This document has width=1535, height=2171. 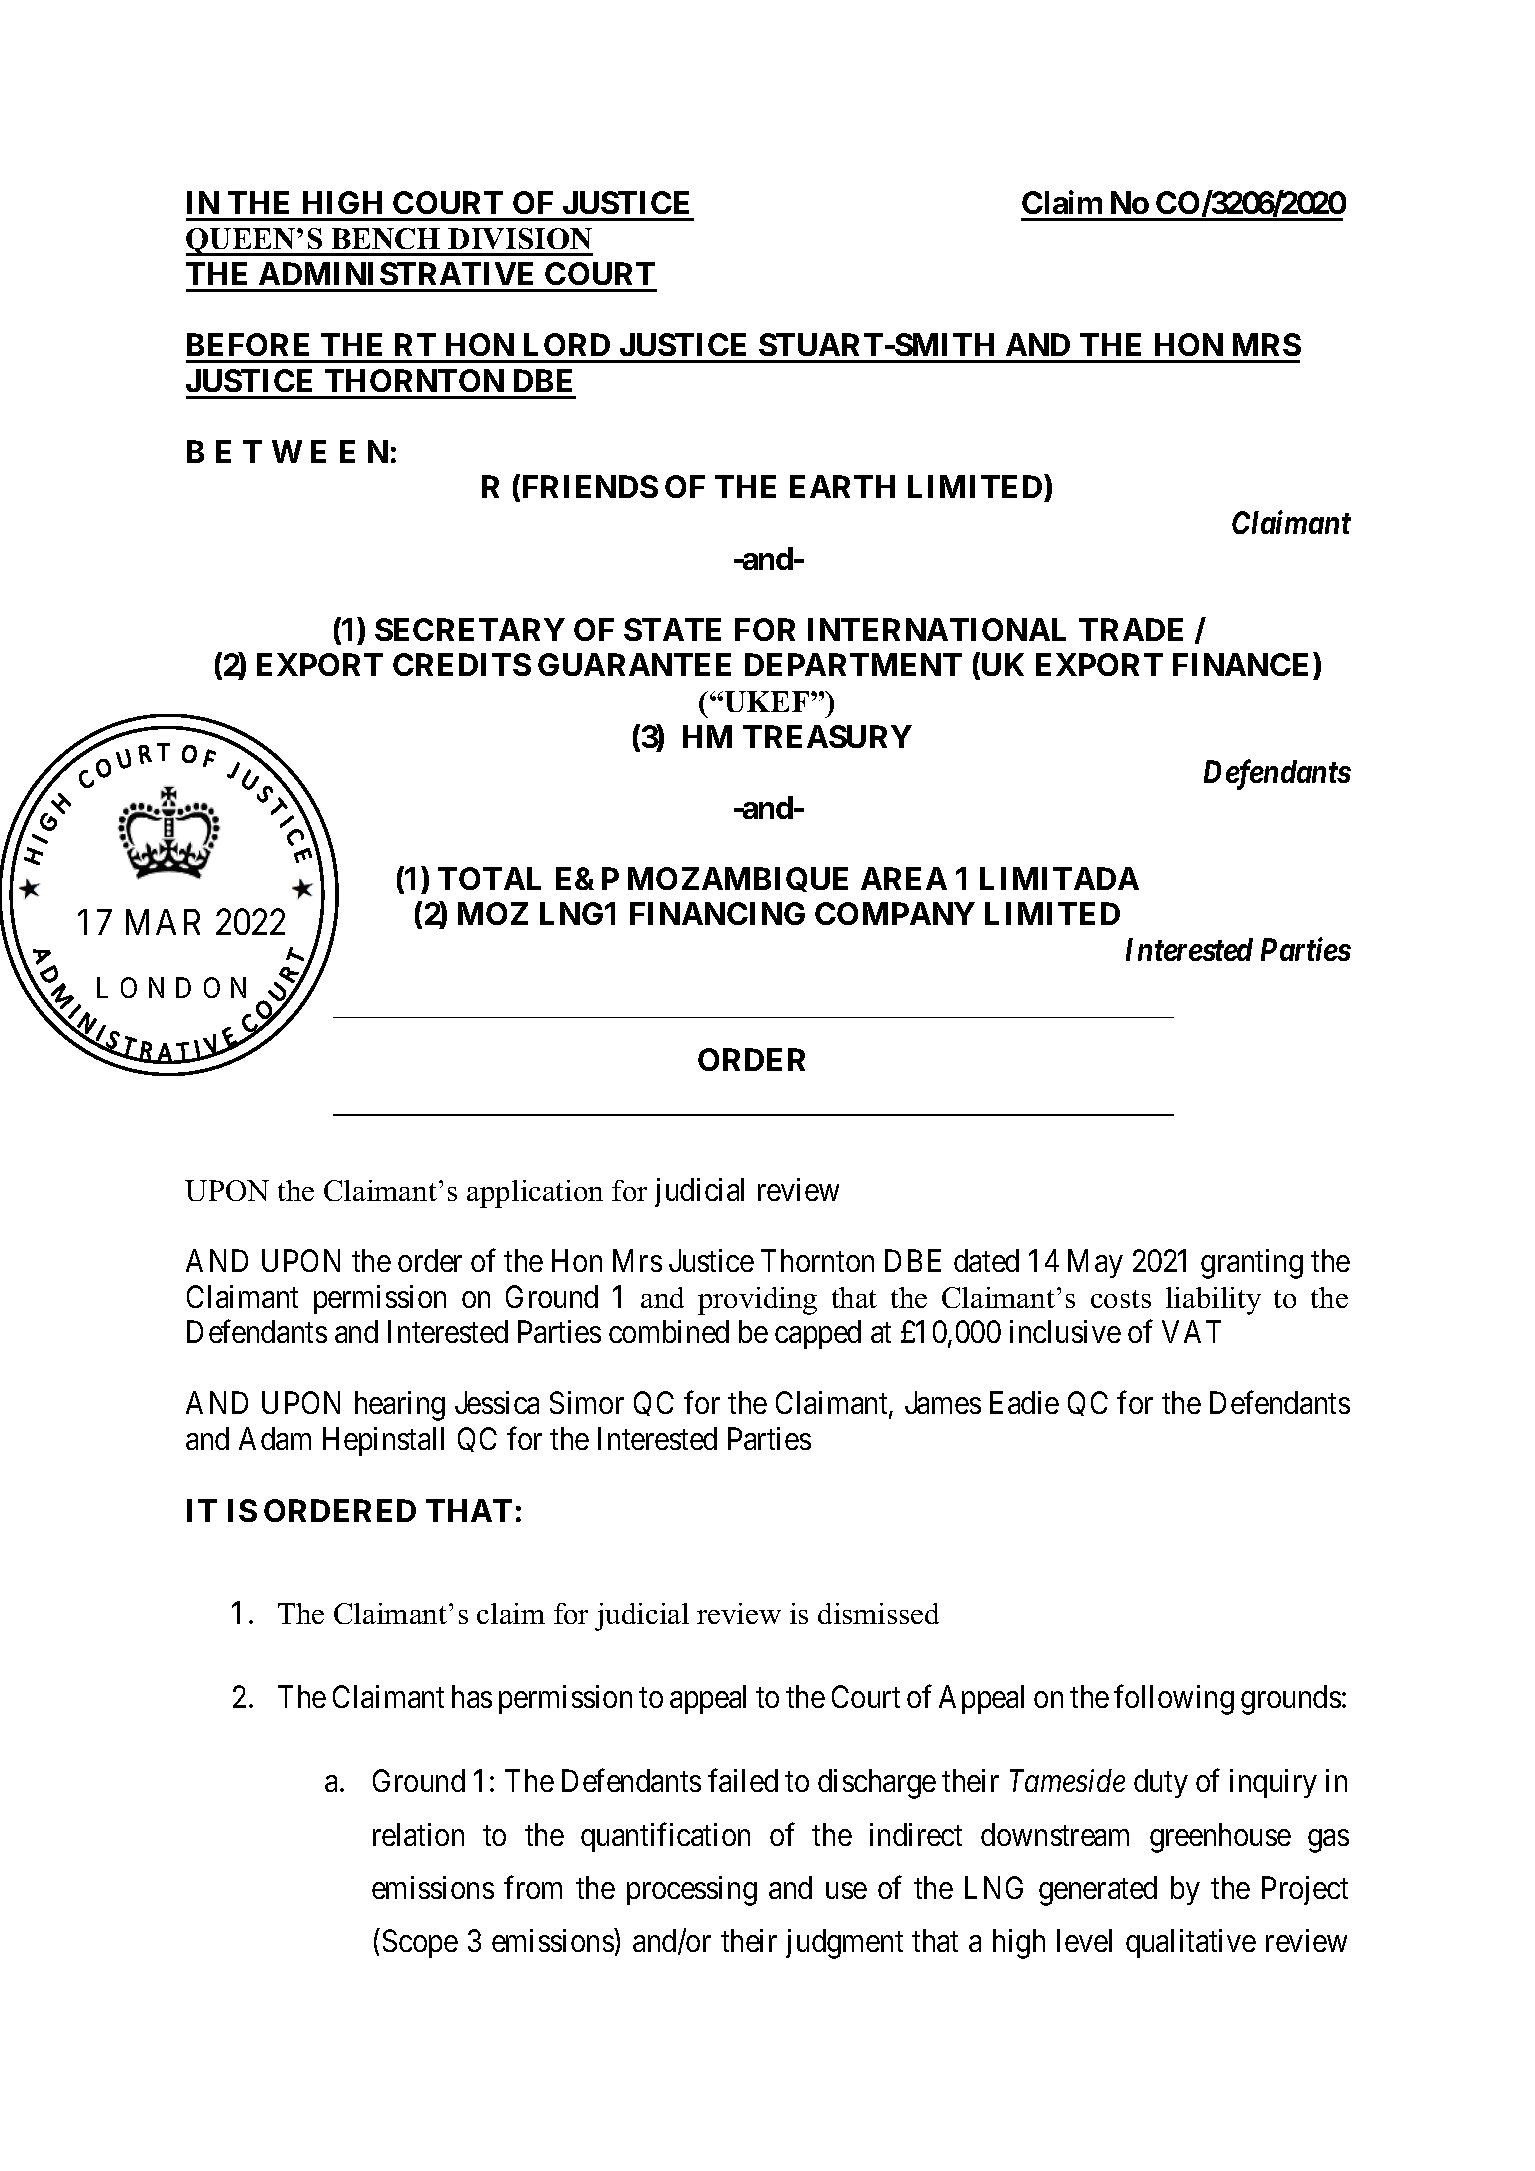 I want to click on EARTH, so click(x=842, y=486).
